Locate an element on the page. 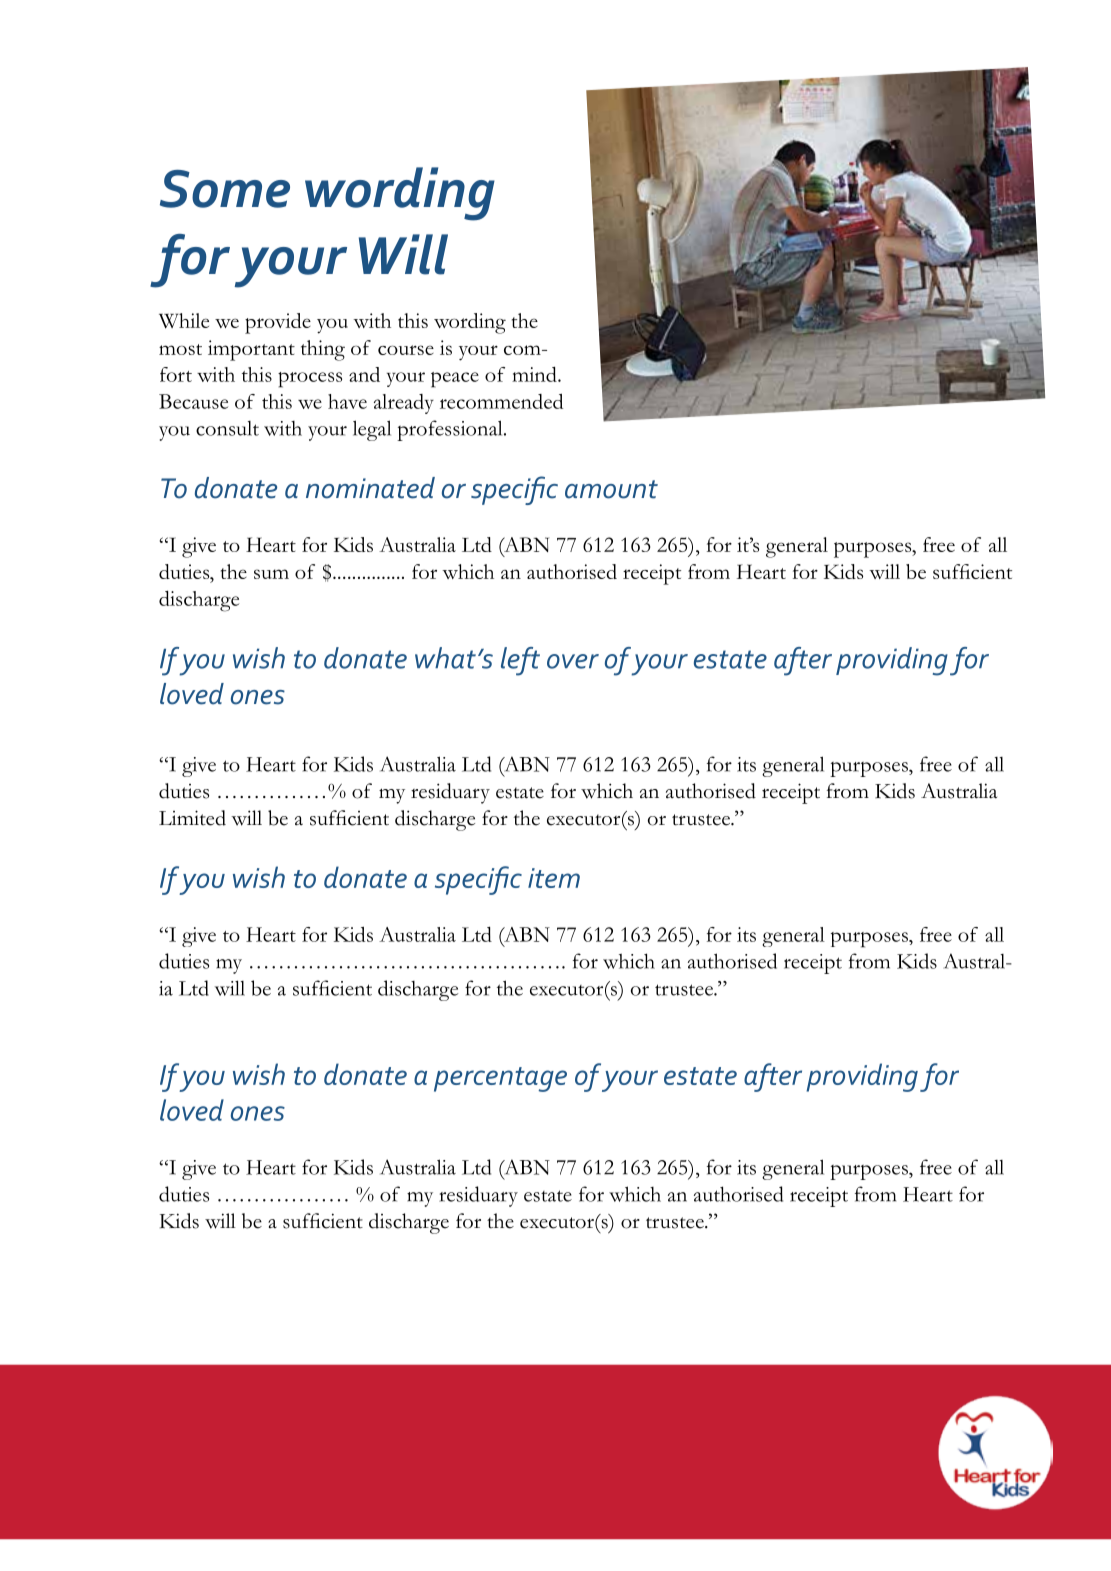 This document has width=1111, height=1571. consult is located at coordinates (227, 428).
